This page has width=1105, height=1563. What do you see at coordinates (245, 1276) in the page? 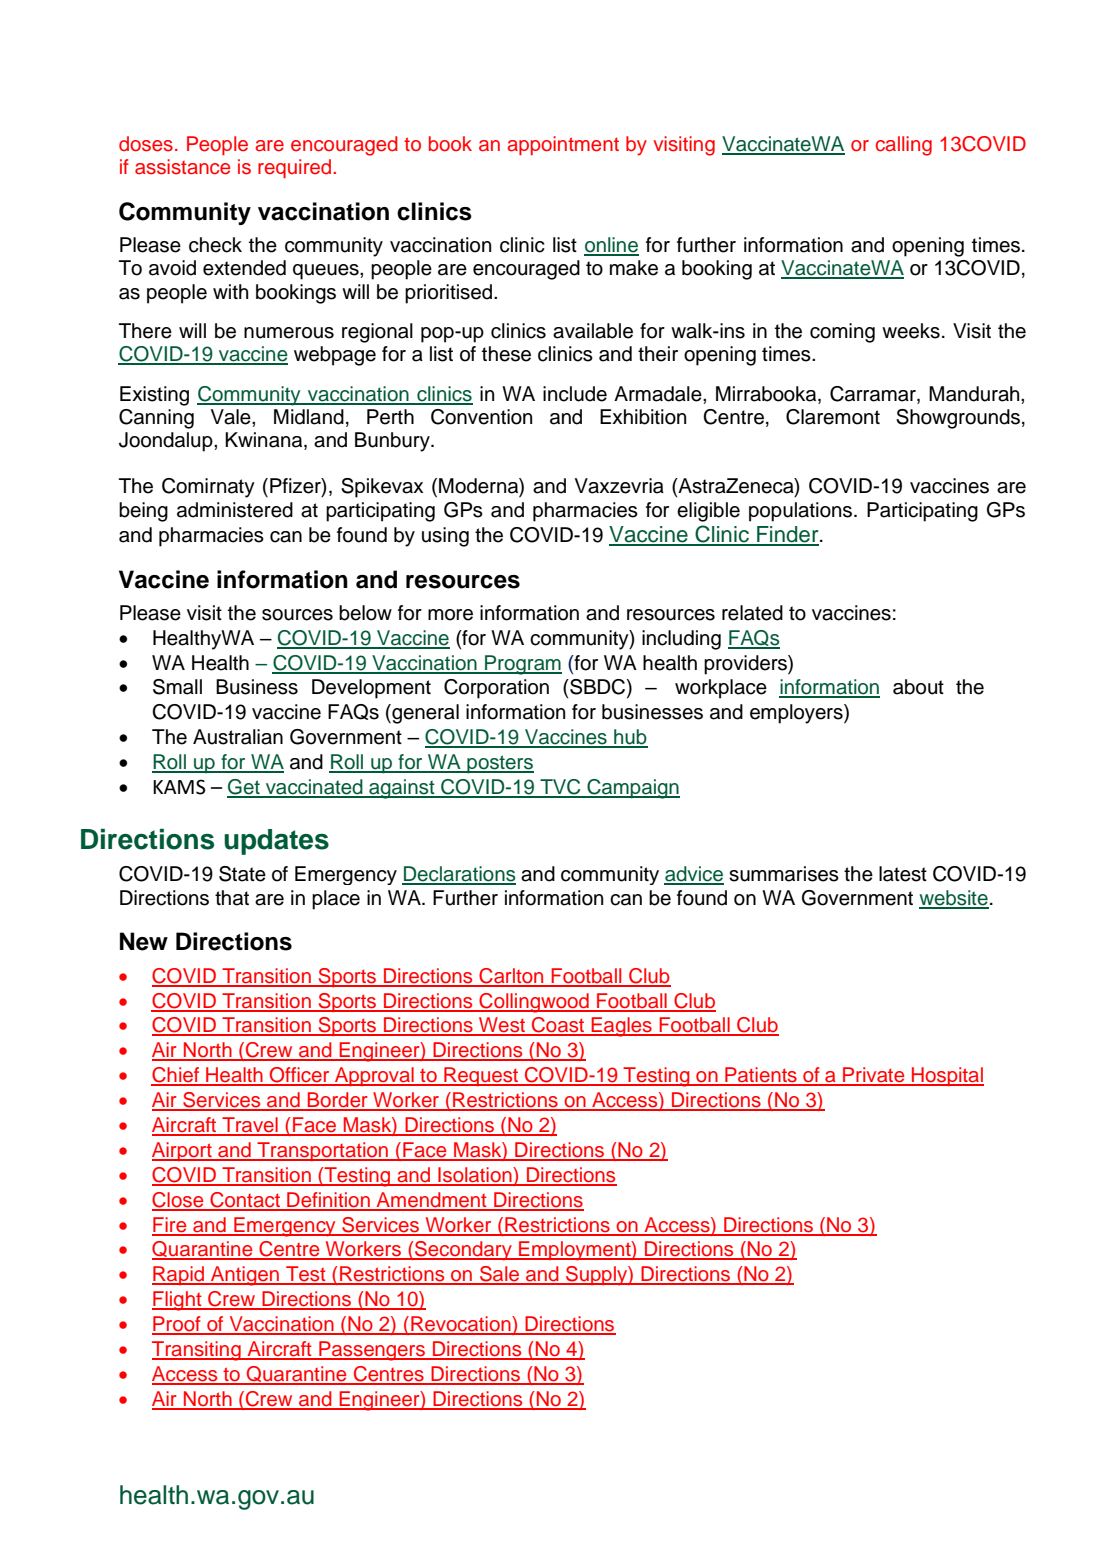
I see `Antigen` at bounding box center [245, 1276].
